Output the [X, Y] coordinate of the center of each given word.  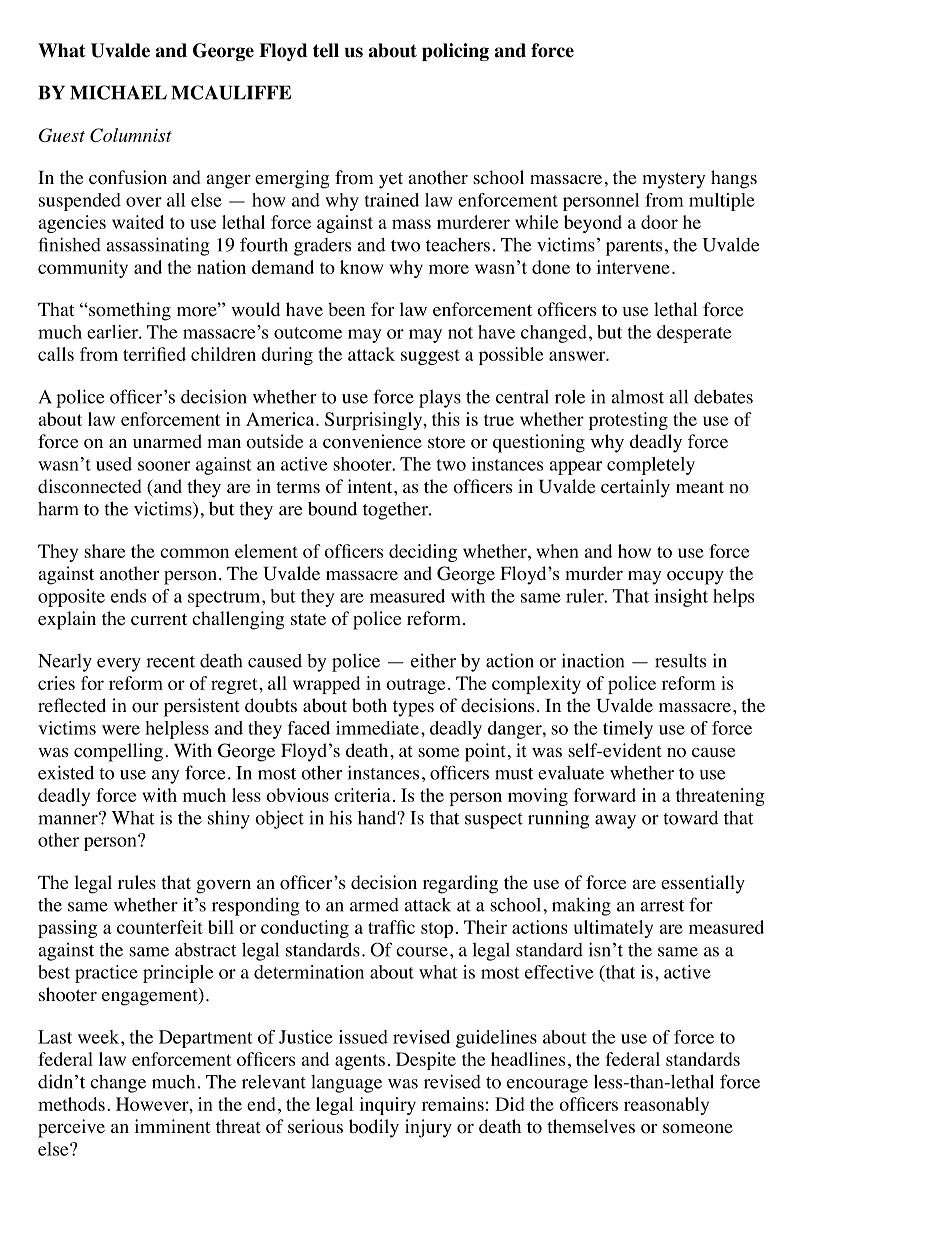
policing [455, 52]
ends [128, 596]
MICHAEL [118, 92]
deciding [423, 553]
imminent [172, 1126]
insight [681, 598]
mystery [673, 181]
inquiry [387, 1106]
